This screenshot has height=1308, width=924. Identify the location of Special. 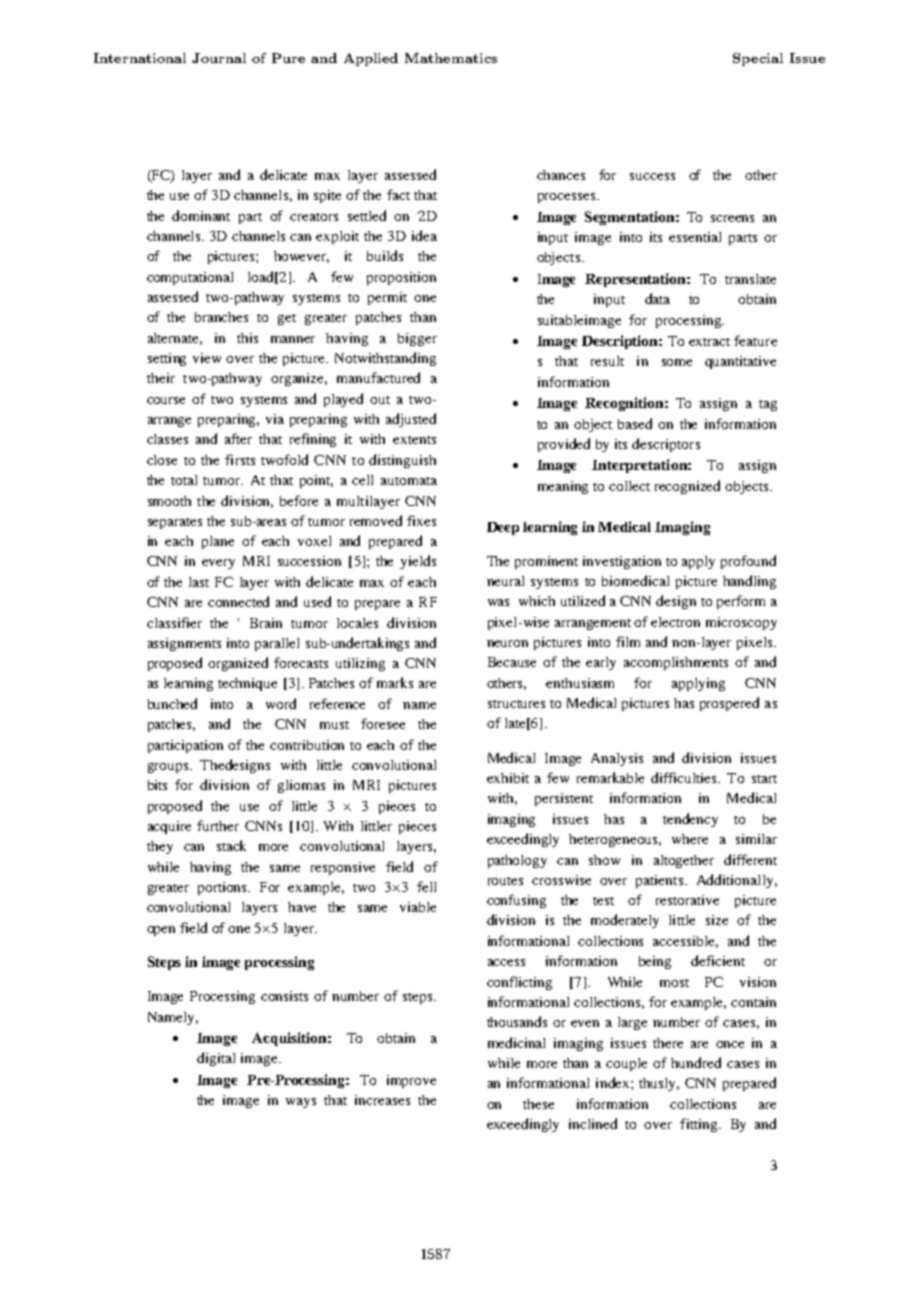
(758, 59).
